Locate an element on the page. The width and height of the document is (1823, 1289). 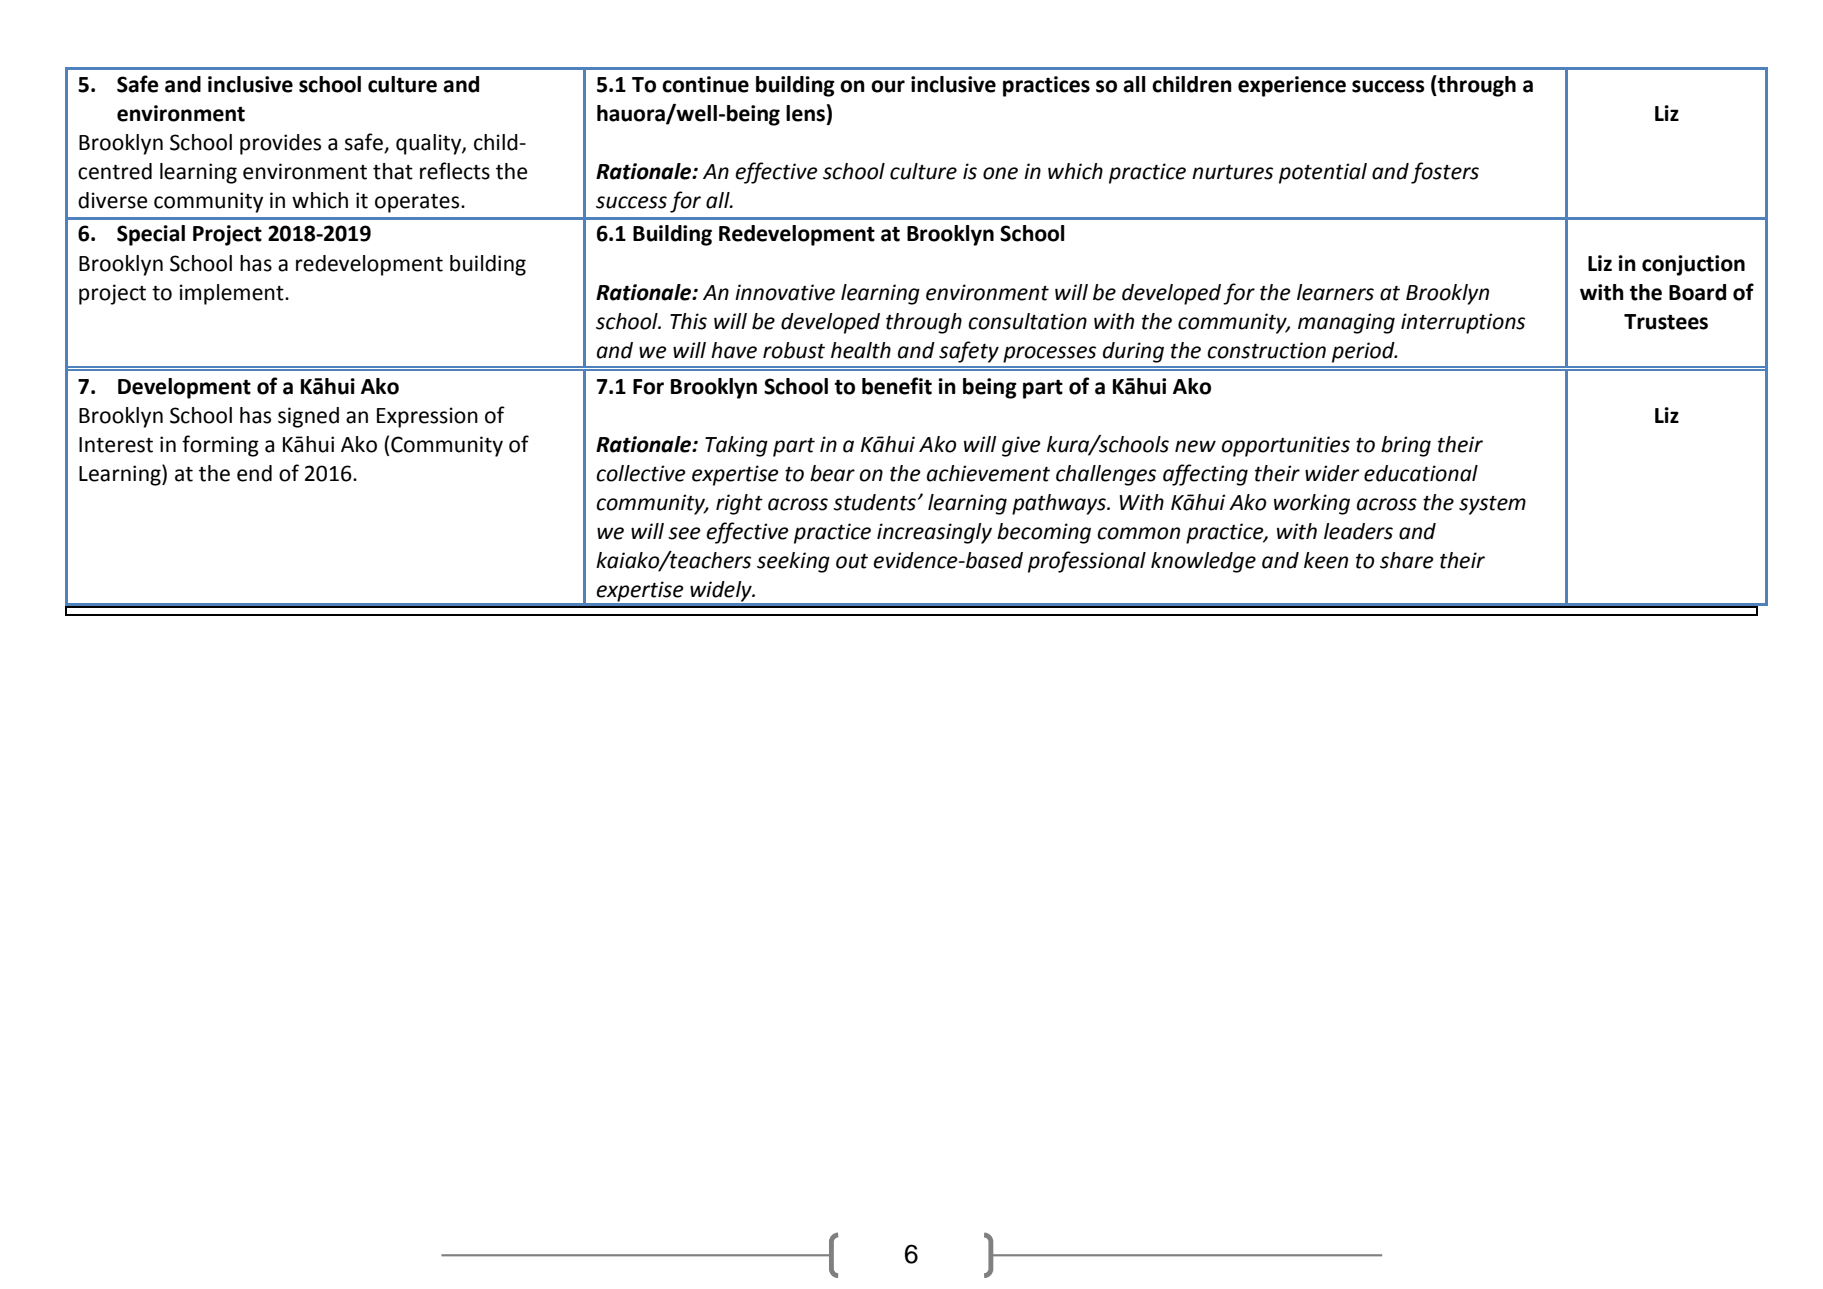
one is located at coordinates (1000, 173).
